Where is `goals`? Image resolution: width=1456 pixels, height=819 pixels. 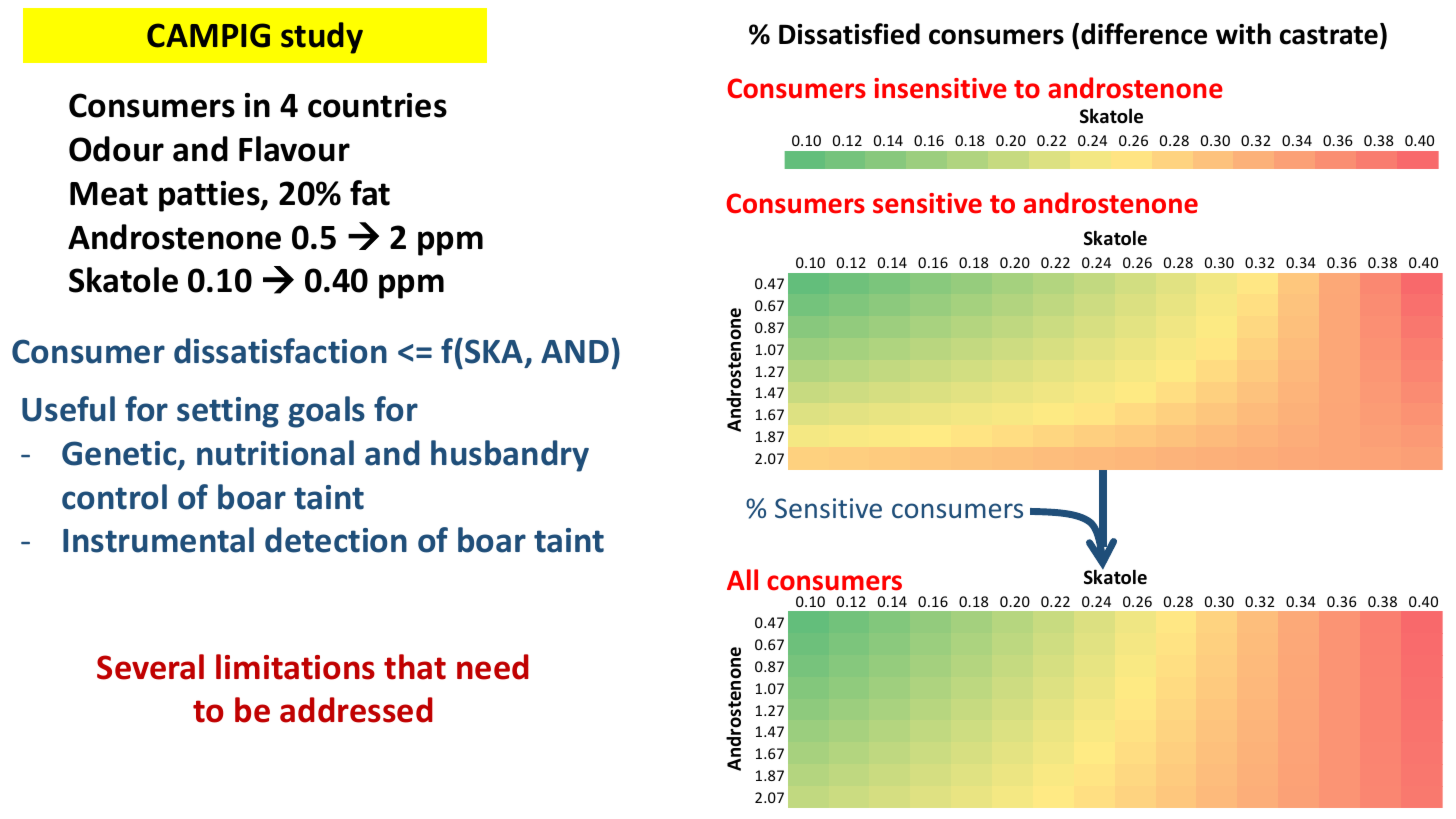
goals is located at coordinates (326, 412).
